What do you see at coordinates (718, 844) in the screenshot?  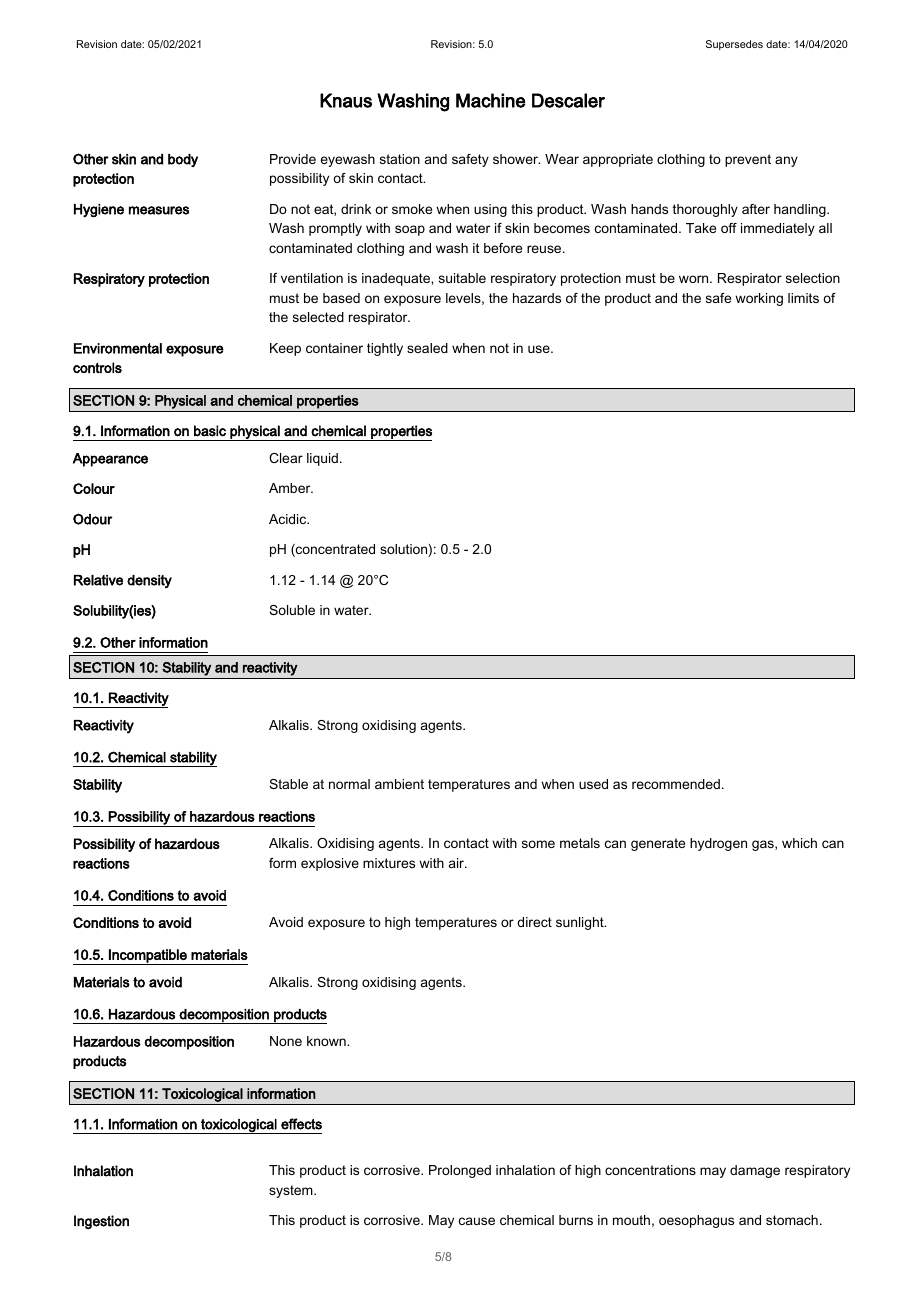 I see `hydrogen` at bounding box center [718, 844].
